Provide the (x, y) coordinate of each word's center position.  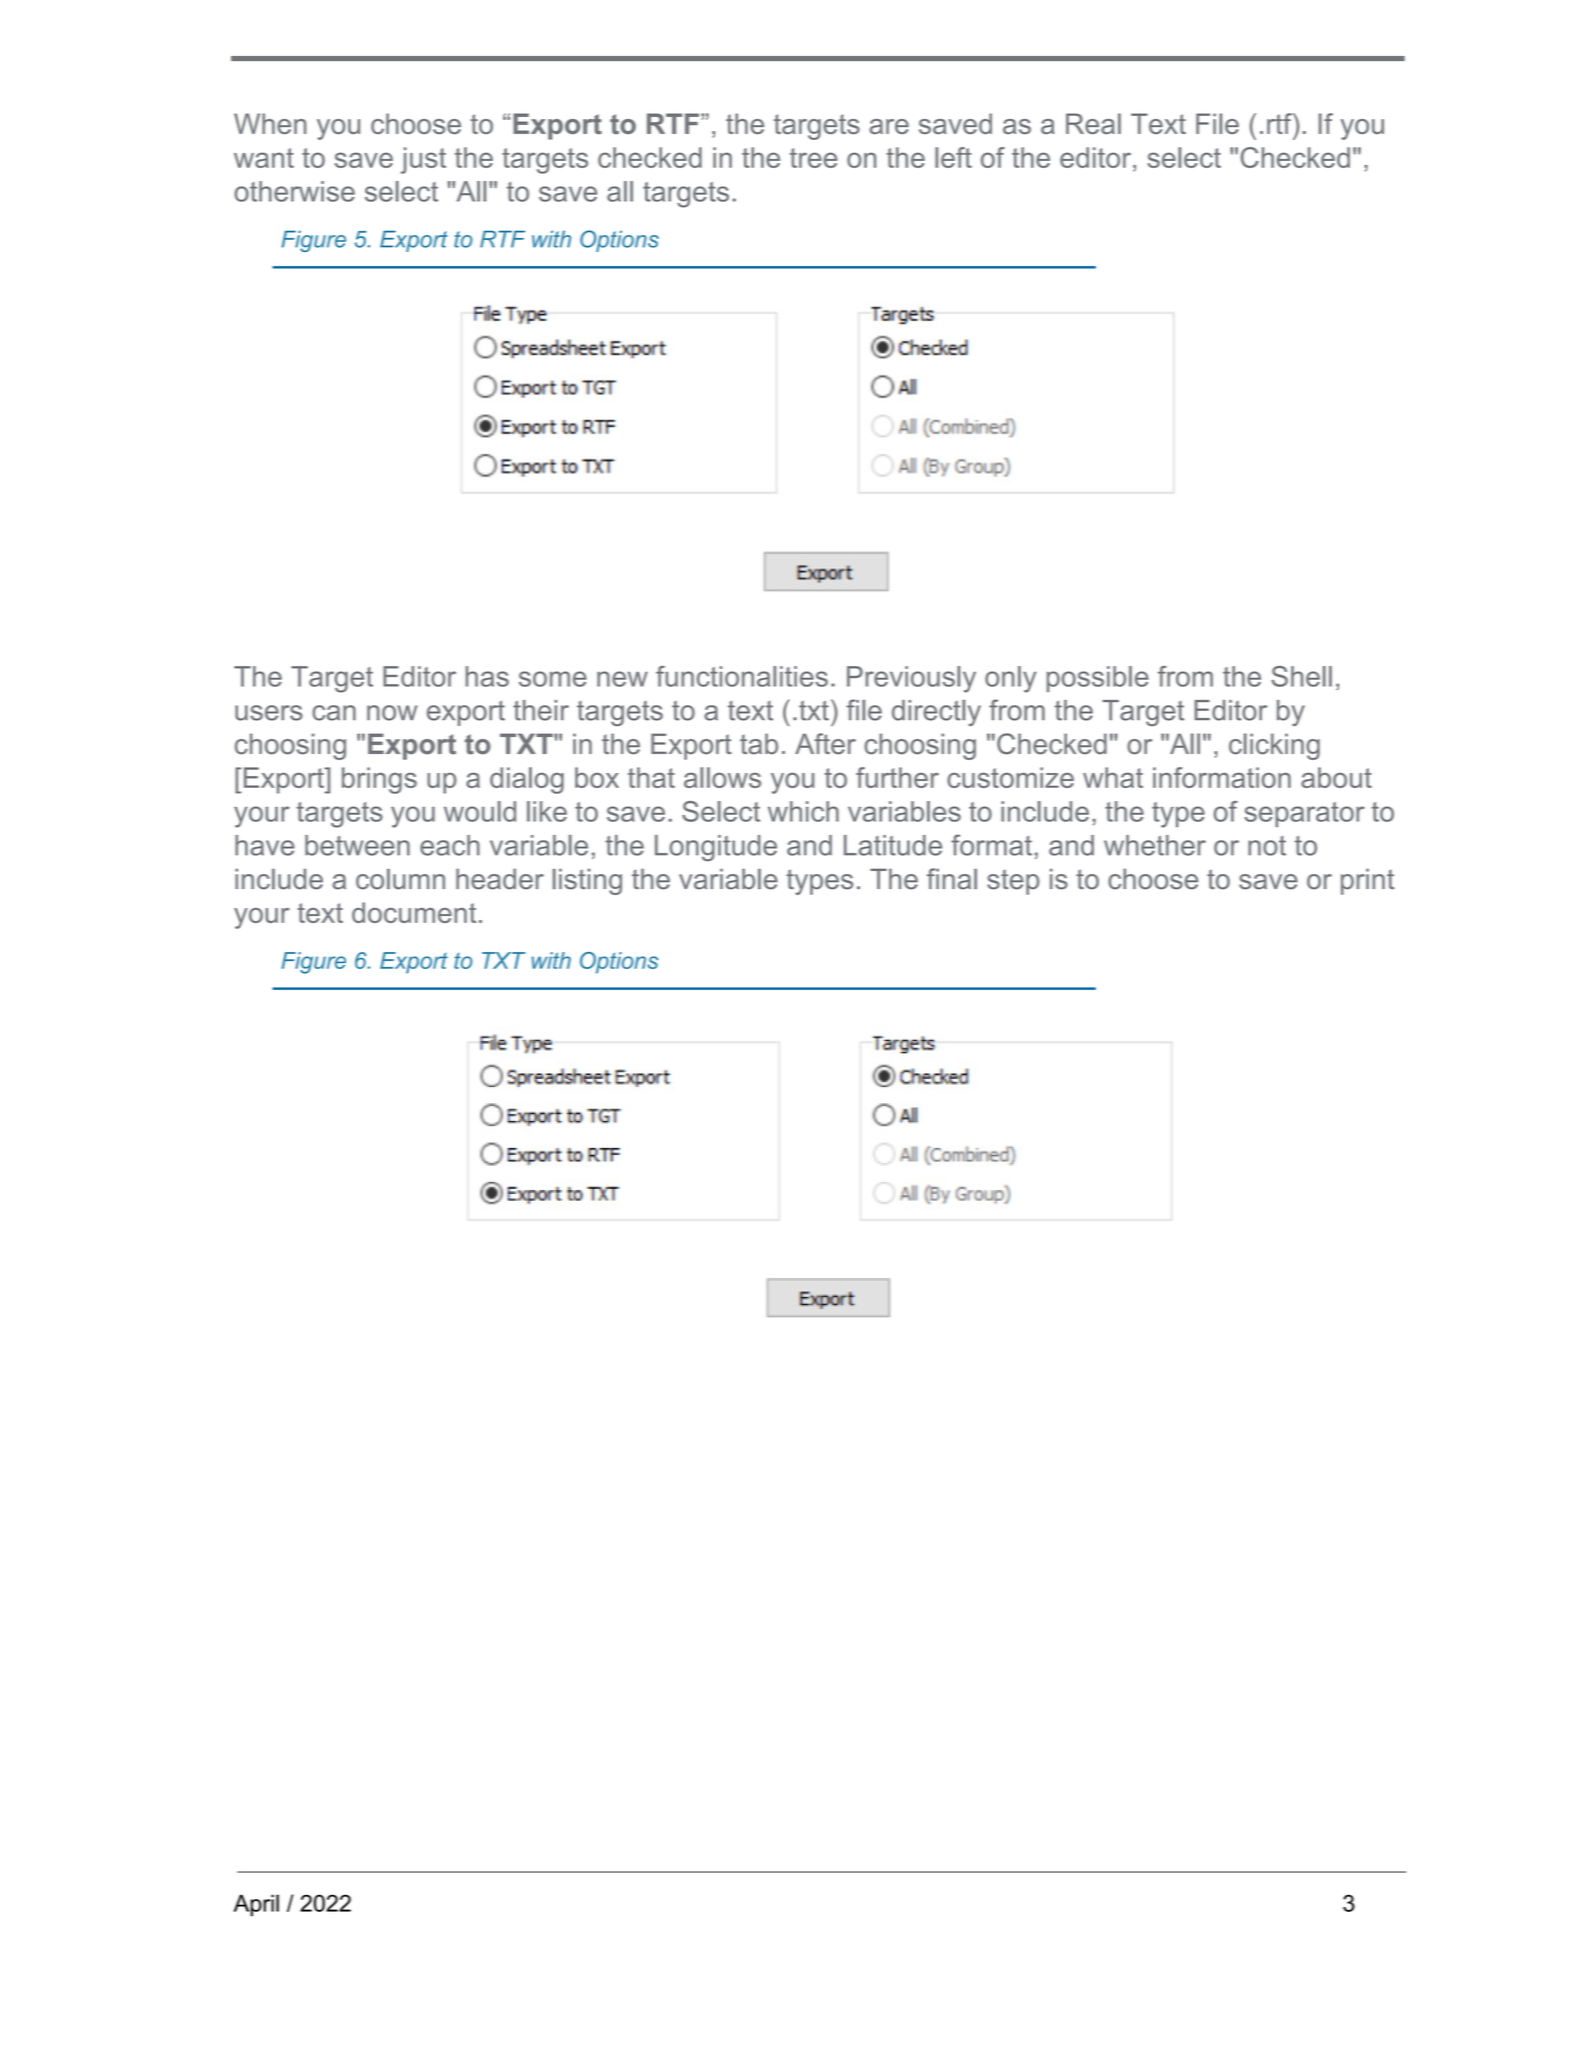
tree (813, 158)
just (423, 160)
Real (1093, 123)
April (256, 1905)
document (414, 912)
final (952, 879)
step (1013, 882)
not (1267, 846)
